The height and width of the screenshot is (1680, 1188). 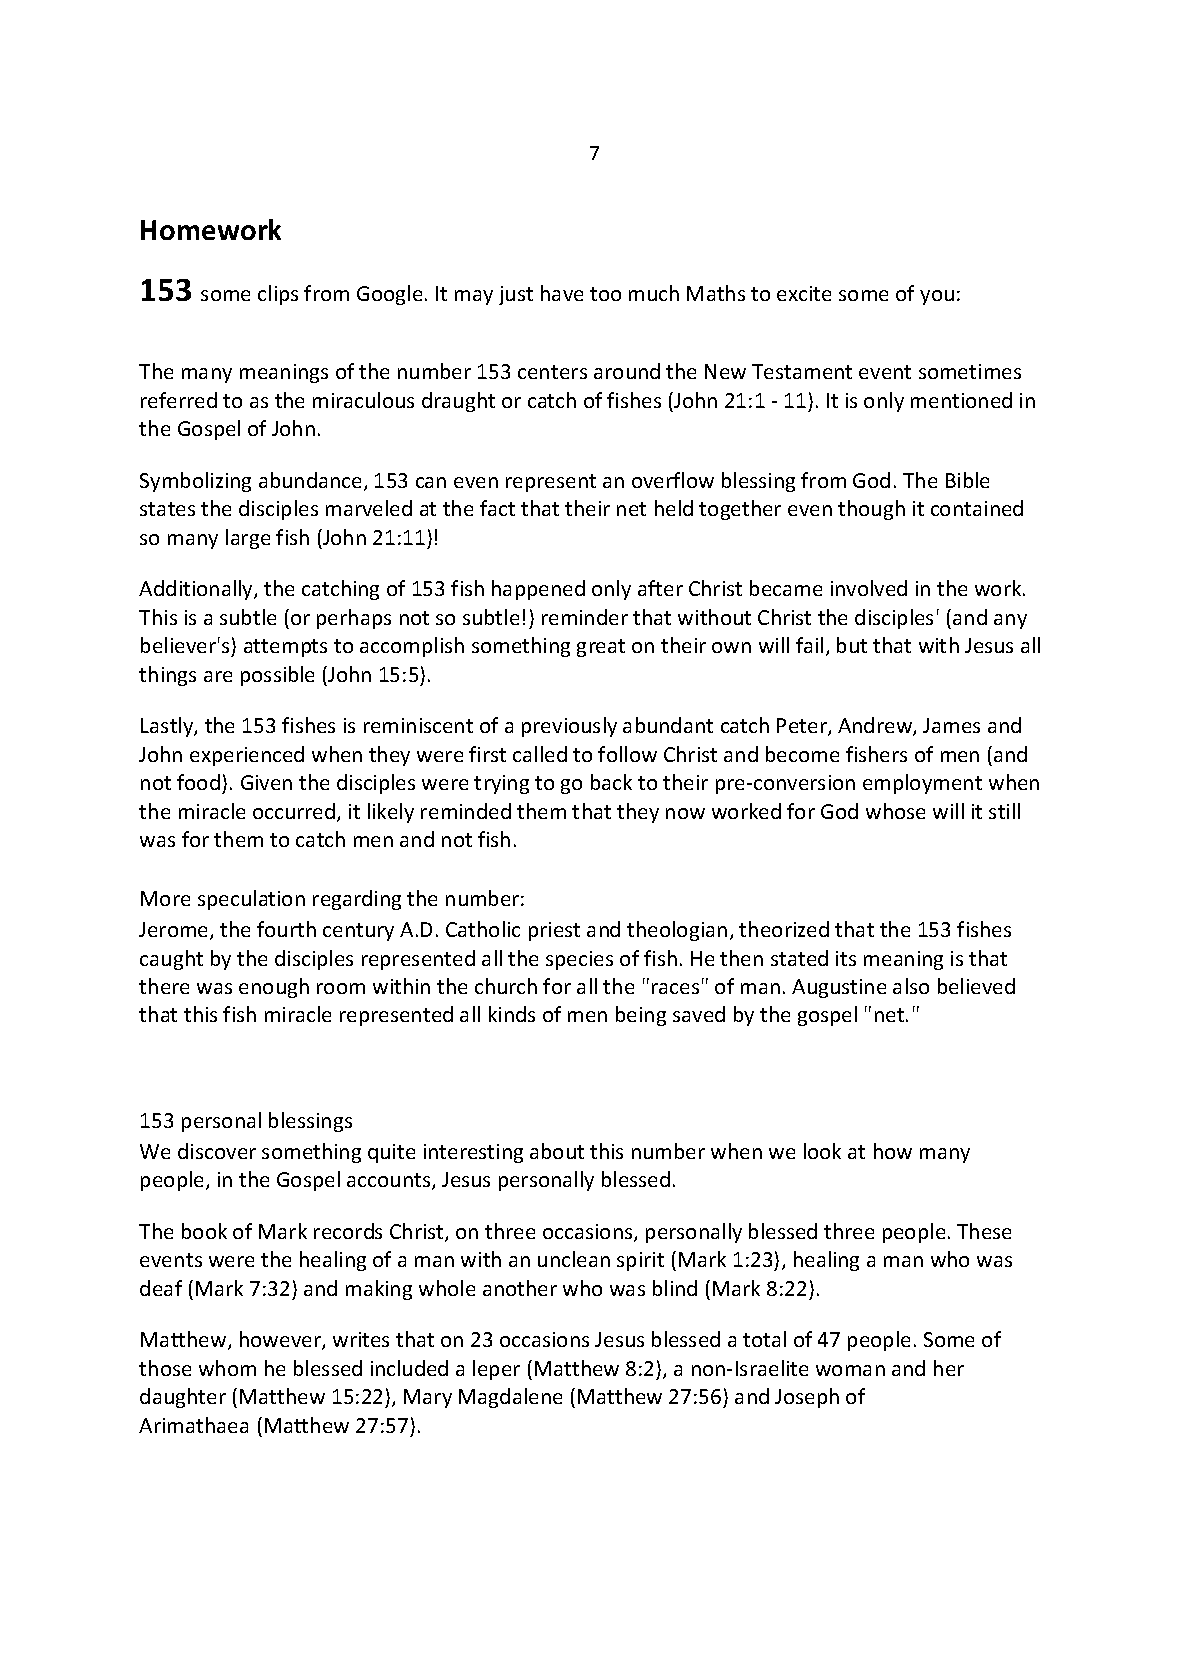 What do you see at coordinates (822, 1151) in the screenshot?
I see `look` at bounding box center [822, 1151].
